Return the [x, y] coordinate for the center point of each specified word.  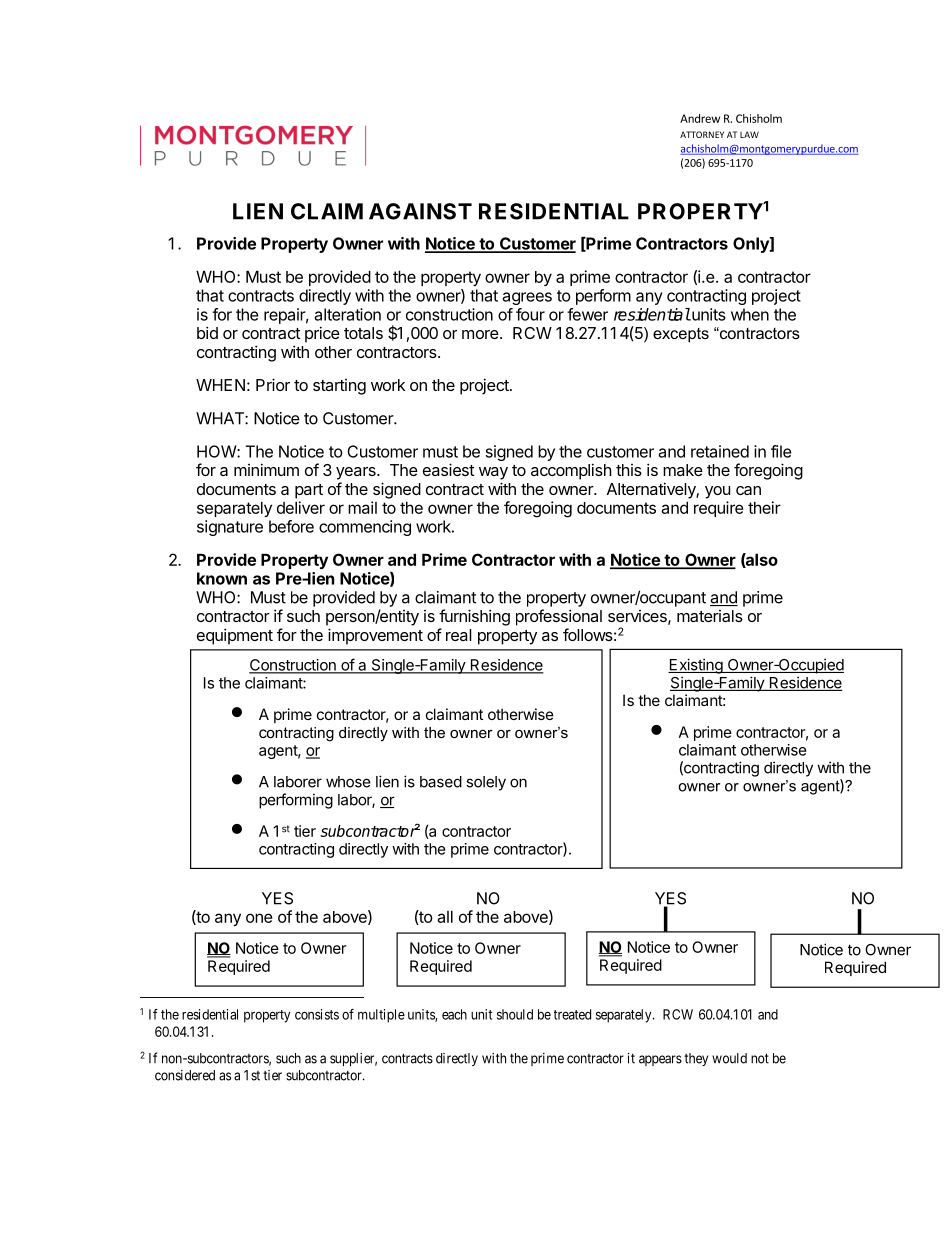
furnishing [474, 617]
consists [317, 1014]
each [454, 1014]
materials [710, 616]
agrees [527, 298]
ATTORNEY [702, 134]
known [222, 578]
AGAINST [420, 211]
